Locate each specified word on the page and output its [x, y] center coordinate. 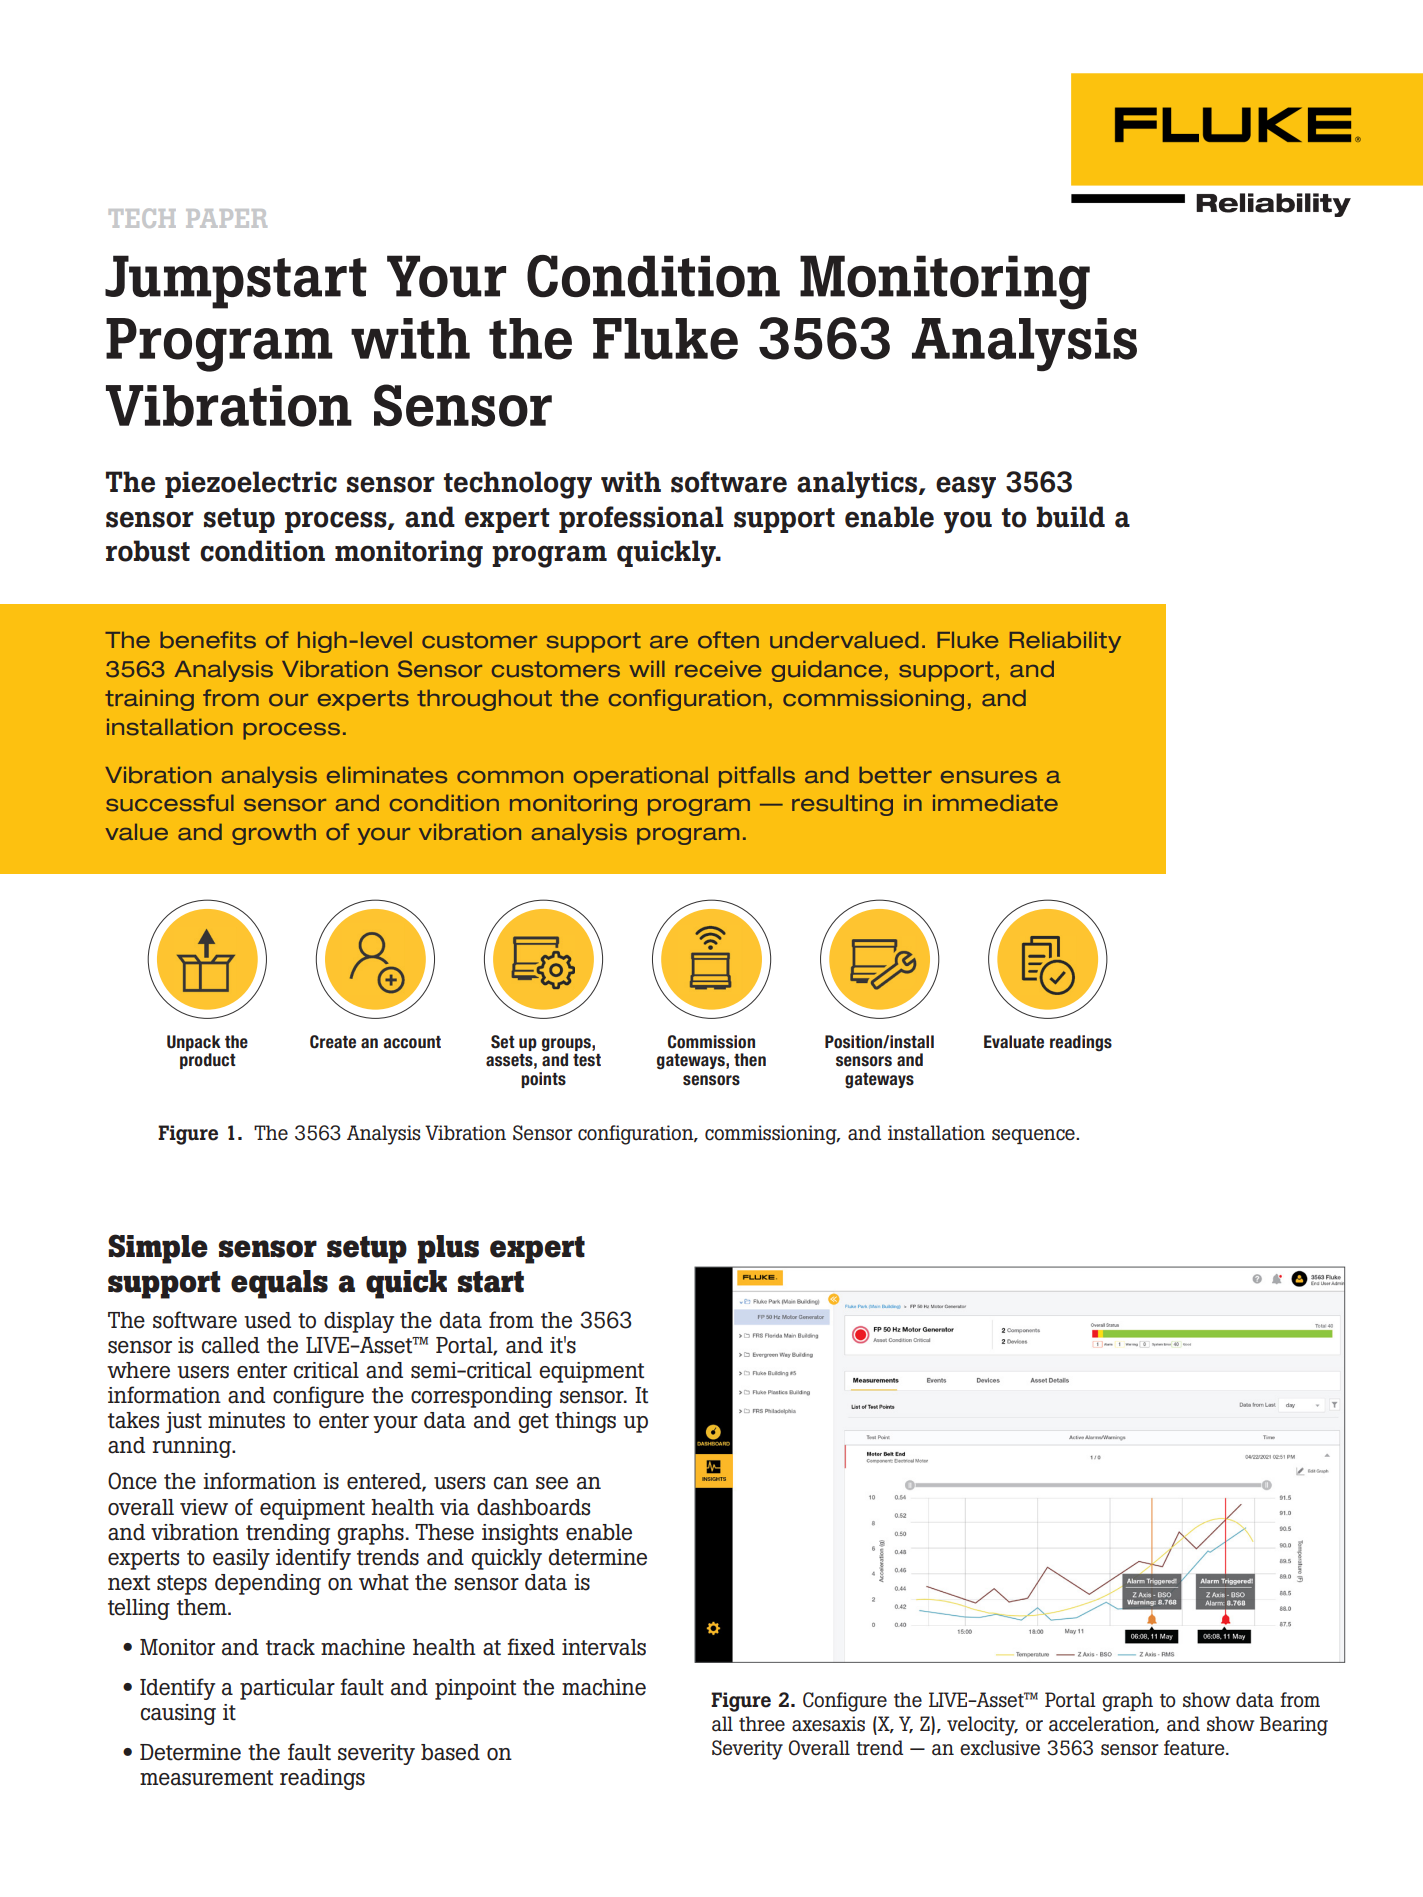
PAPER [226, 218]
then [750, 1060]
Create [333, 1042]
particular [287, 1689]
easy [966, 487]
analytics [858, 485]
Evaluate [1014, 1042]
